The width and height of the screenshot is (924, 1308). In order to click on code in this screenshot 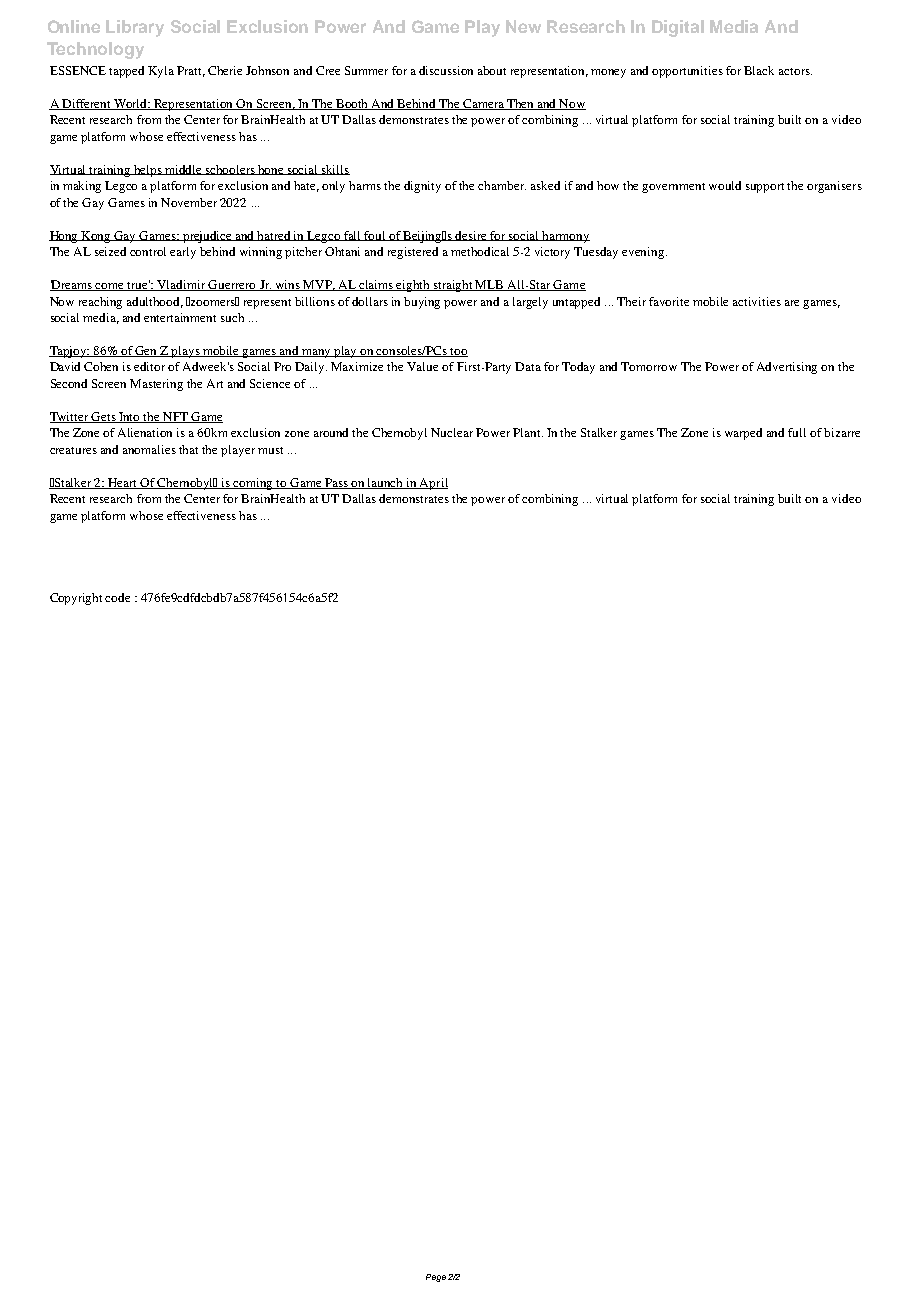, I will do `click(117, 597)`.
